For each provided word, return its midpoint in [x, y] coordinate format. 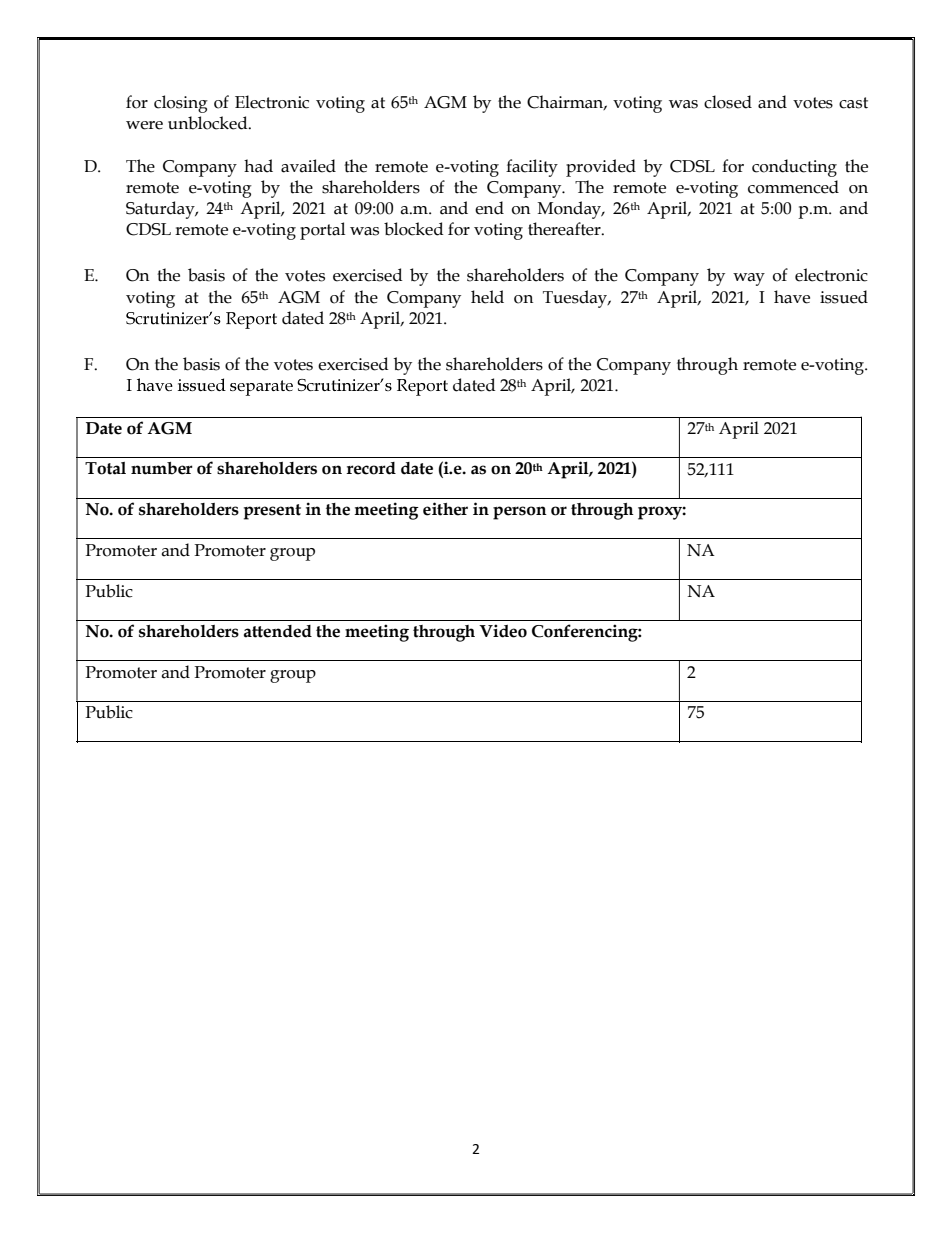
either [445, 509]
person [520, 513]
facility [532, 168]
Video [503, 631]
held [487, 297]
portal [322, 231]
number [162, 468]
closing [181, 104]
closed [728, 102]
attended [278, 631]
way [749, 279]
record [371, 468]
